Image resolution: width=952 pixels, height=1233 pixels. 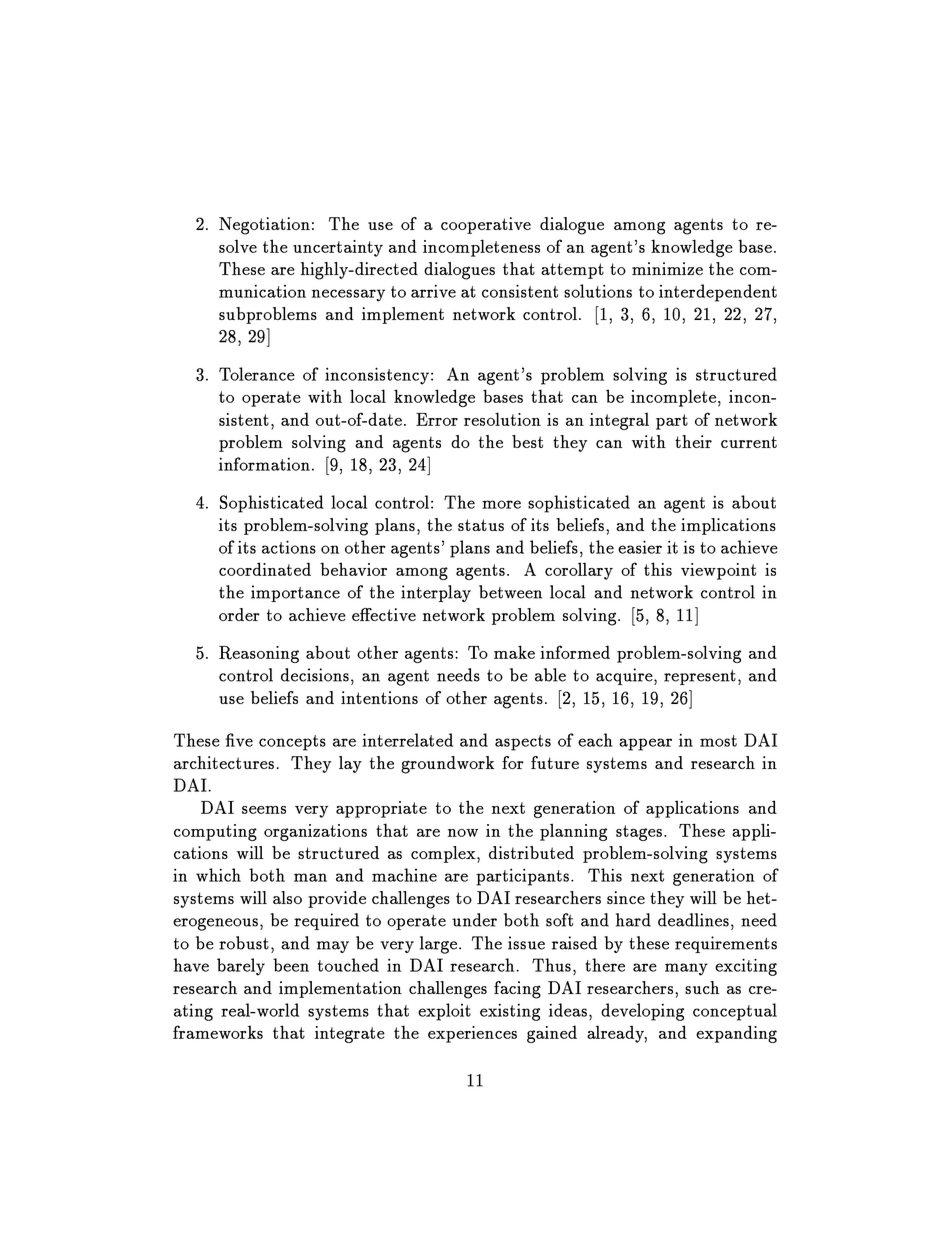 What do you see at coordinates (218, 1032) in the screenshot?
I see `frameworks` at bounding box center [218, 1032].
